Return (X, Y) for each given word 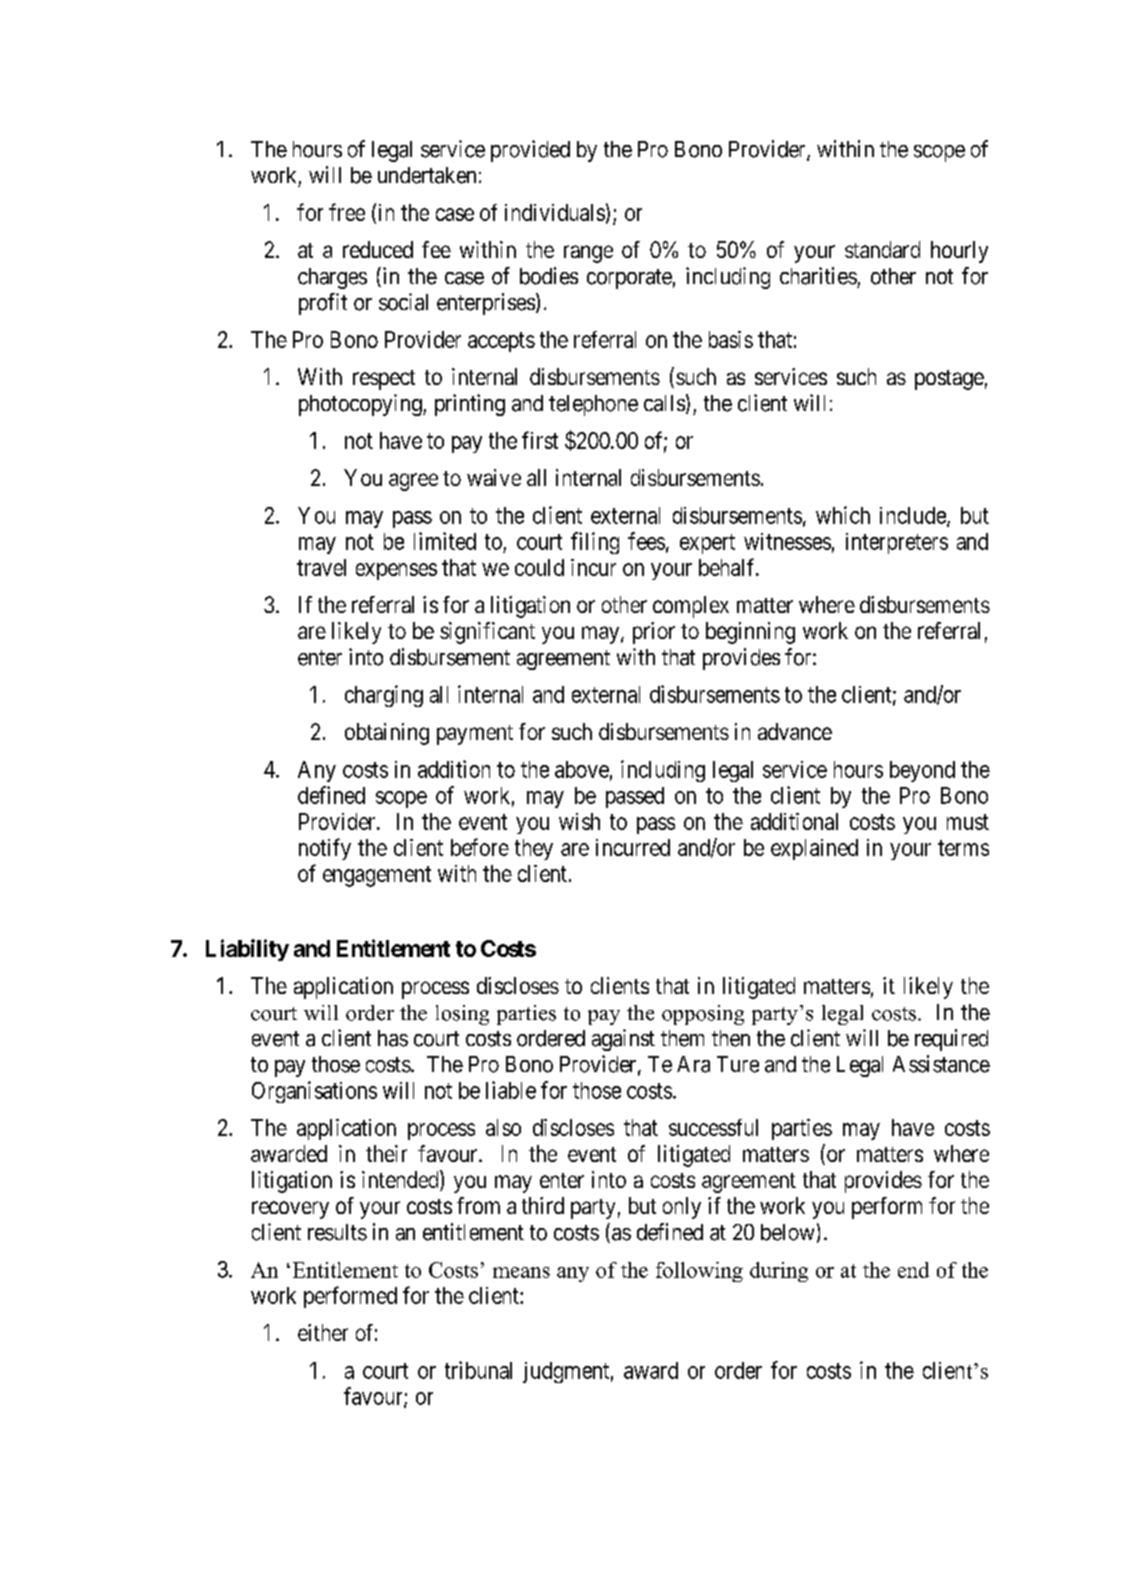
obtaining (387, 734)
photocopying (361, 405)
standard (882, 249)
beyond (922, 771)
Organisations (314, 1092)
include (914, 516)
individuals (555, 212)
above (582, 769)
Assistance (941, 1064)
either (323, 1332)
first (540, 440)
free (347, 212)
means (521, 1272)
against (623, 1040)
